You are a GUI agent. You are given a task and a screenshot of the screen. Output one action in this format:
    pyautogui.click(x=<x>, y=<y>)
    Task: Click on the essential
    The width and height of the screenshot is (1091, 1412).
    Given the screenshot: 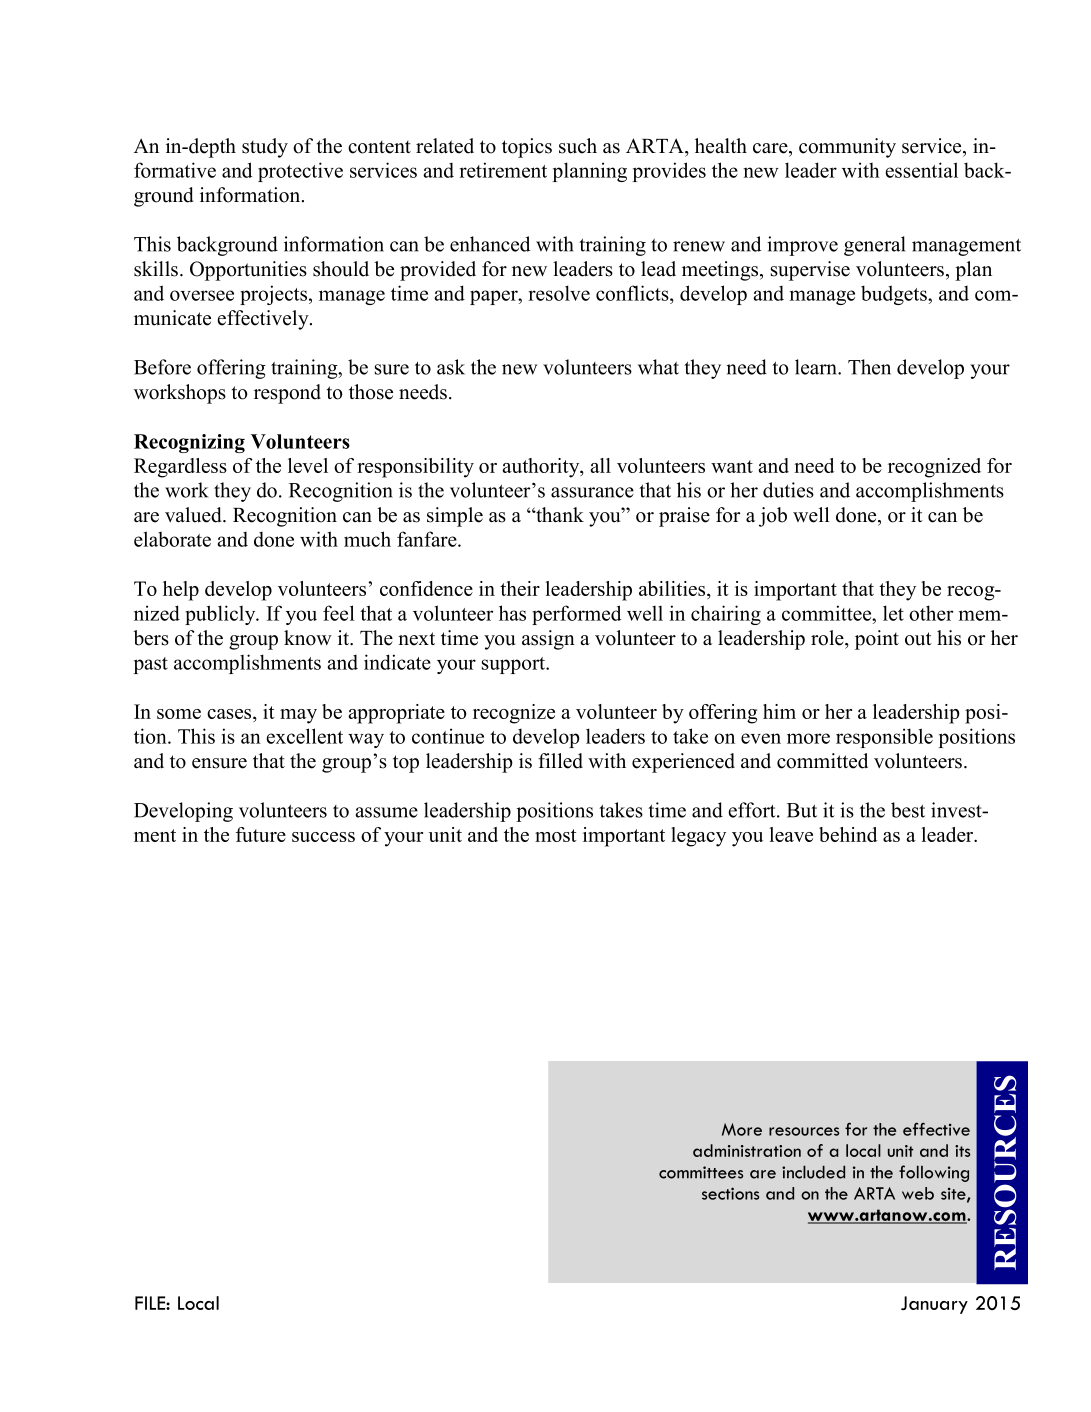 What is the action you would take?
    pyautogui.click(x=921, y=170)
